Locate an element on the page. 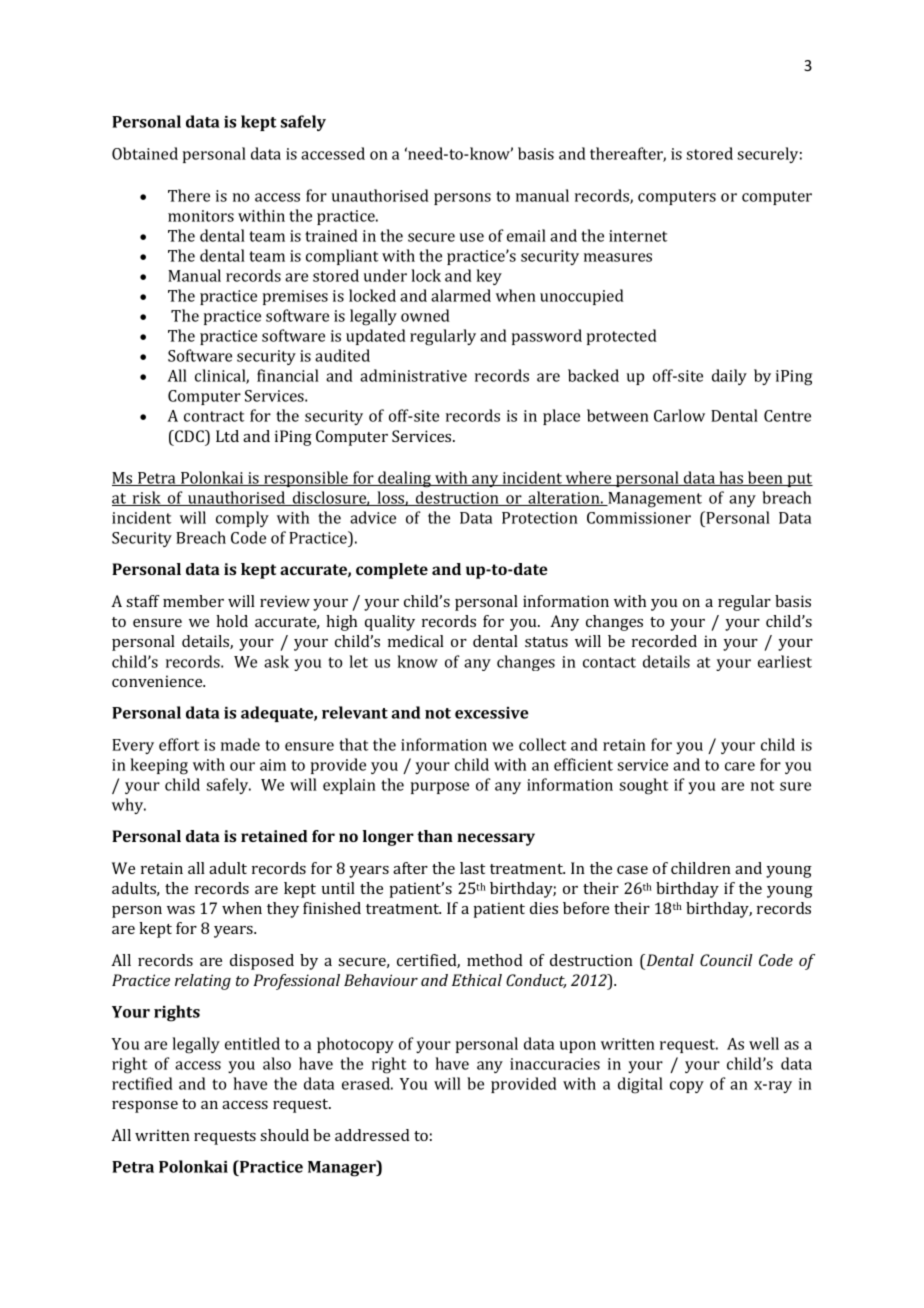 The image size is (924, 1308). contract is located at coordinates (214, 416).
